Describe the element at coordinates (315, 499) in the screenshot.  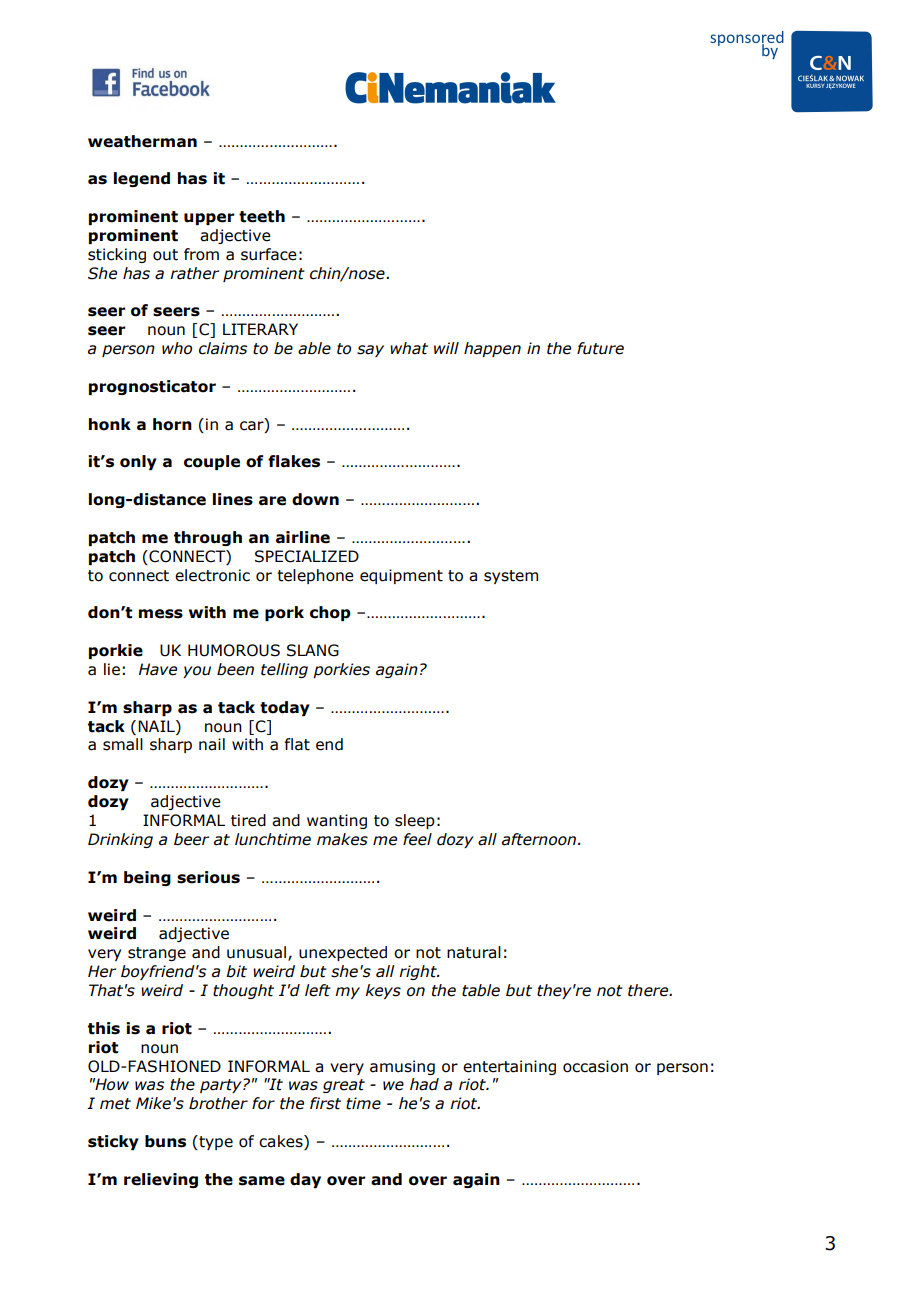
I see `down` at that location.
